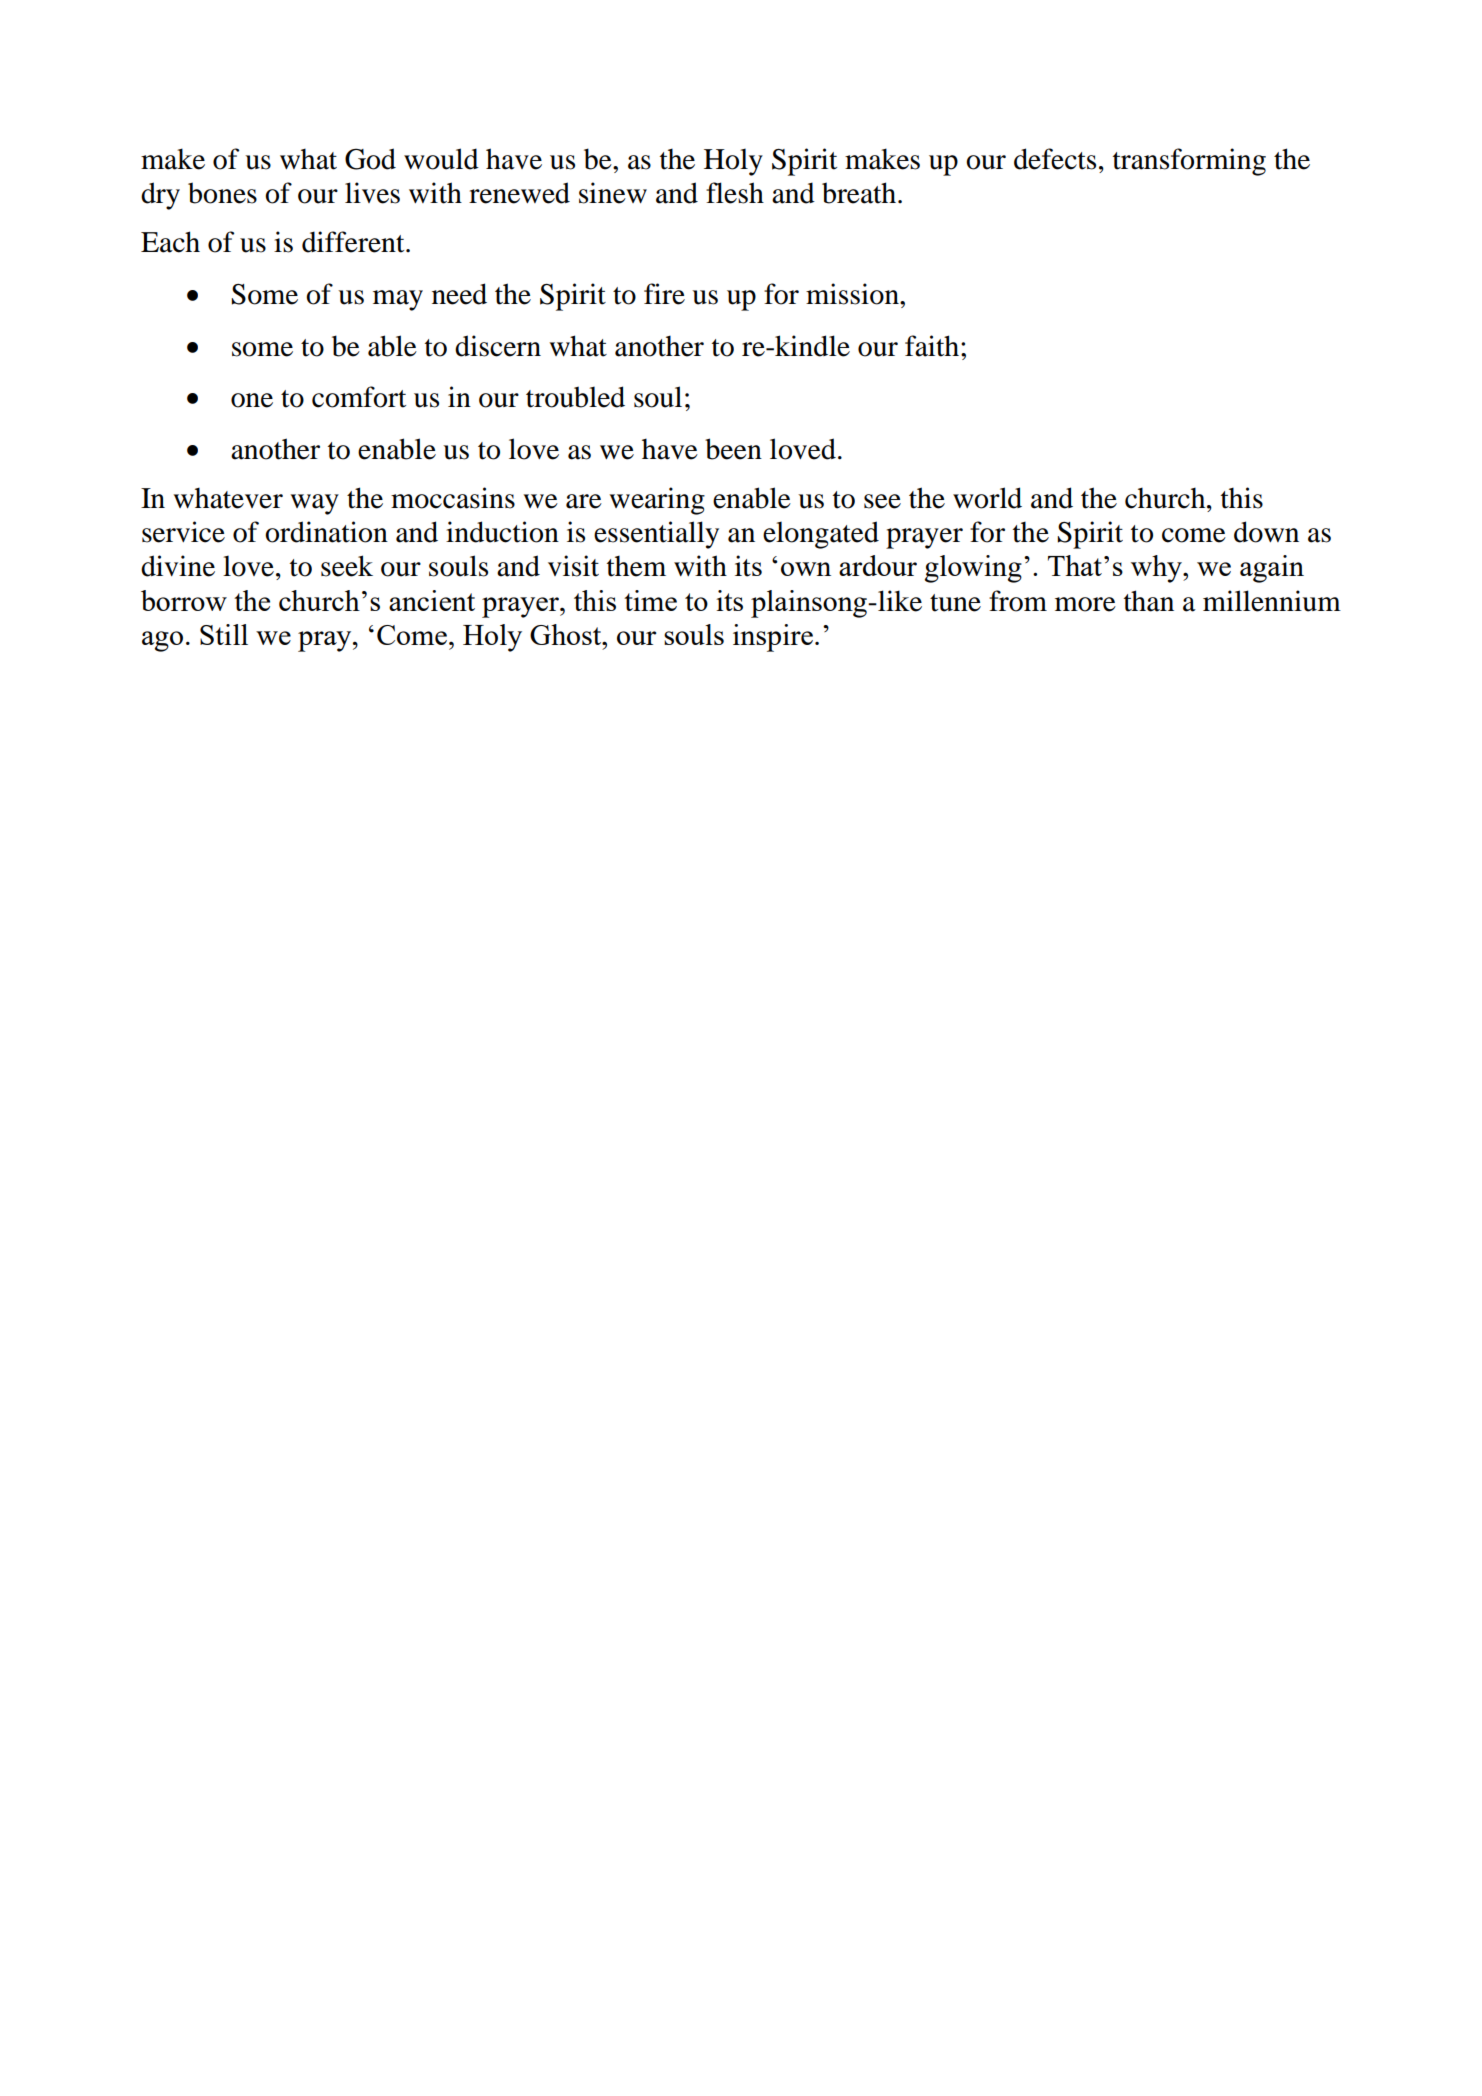  Describe the element at coordinates (498, 346) in the screenshot. I see `discern` at that location.
